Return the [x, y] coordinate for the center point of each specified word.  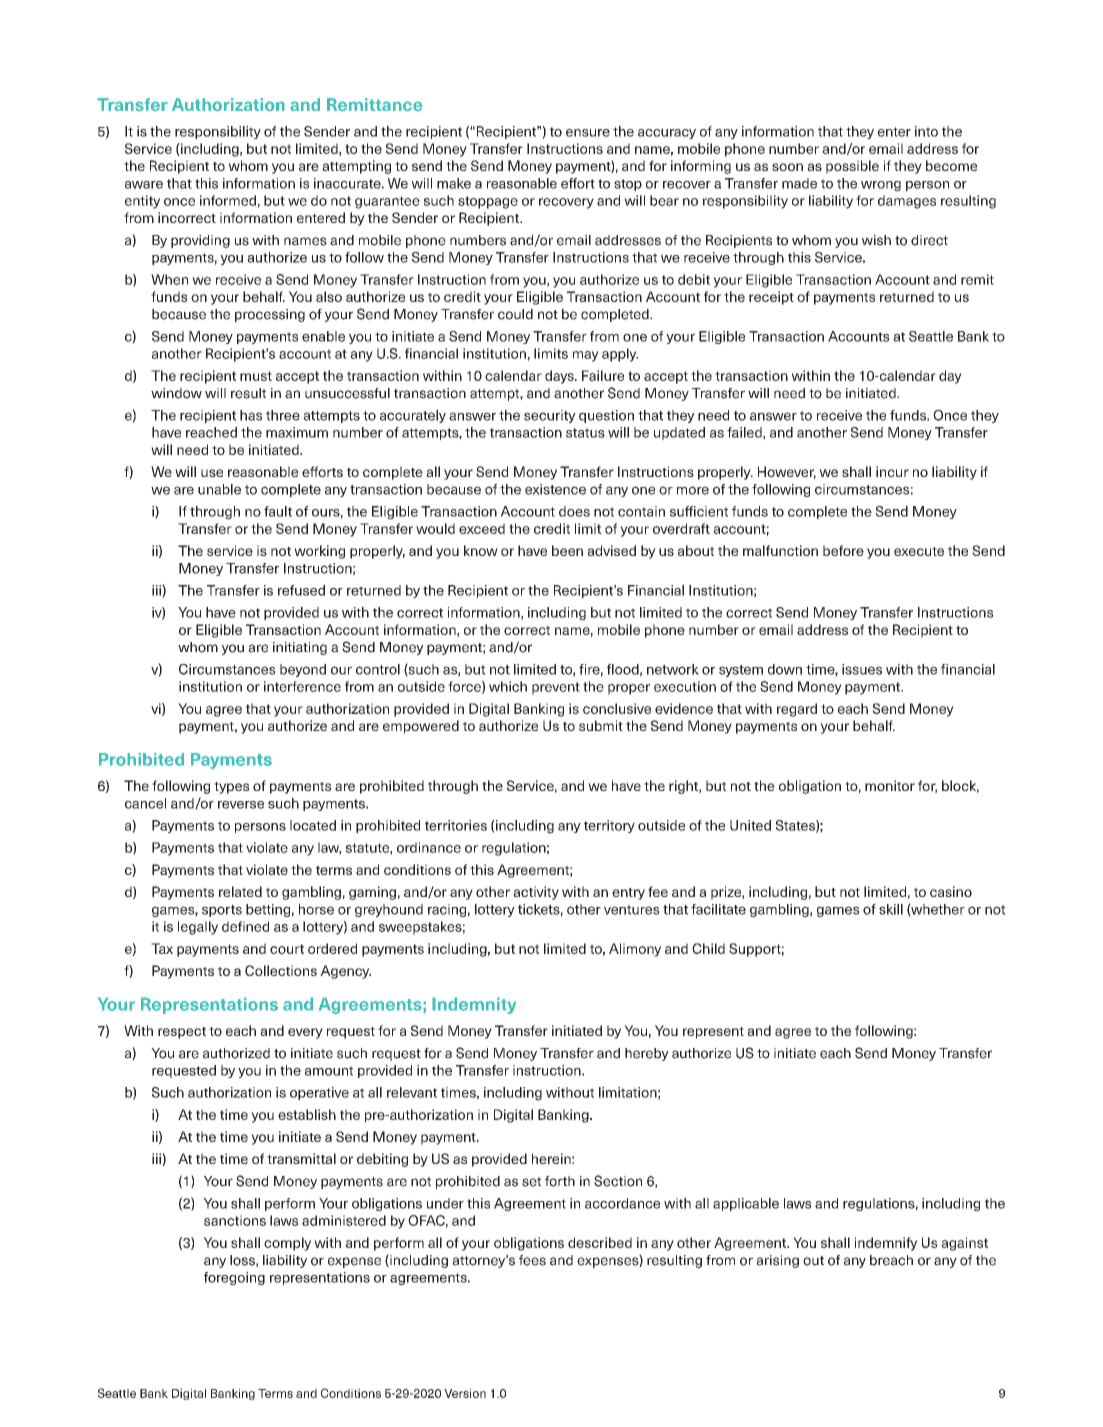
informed [228, 200]
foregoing [234, 1278]
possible [852, 167]
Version [465, 1393]
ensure [588, 133]
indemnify [886, 1244]
